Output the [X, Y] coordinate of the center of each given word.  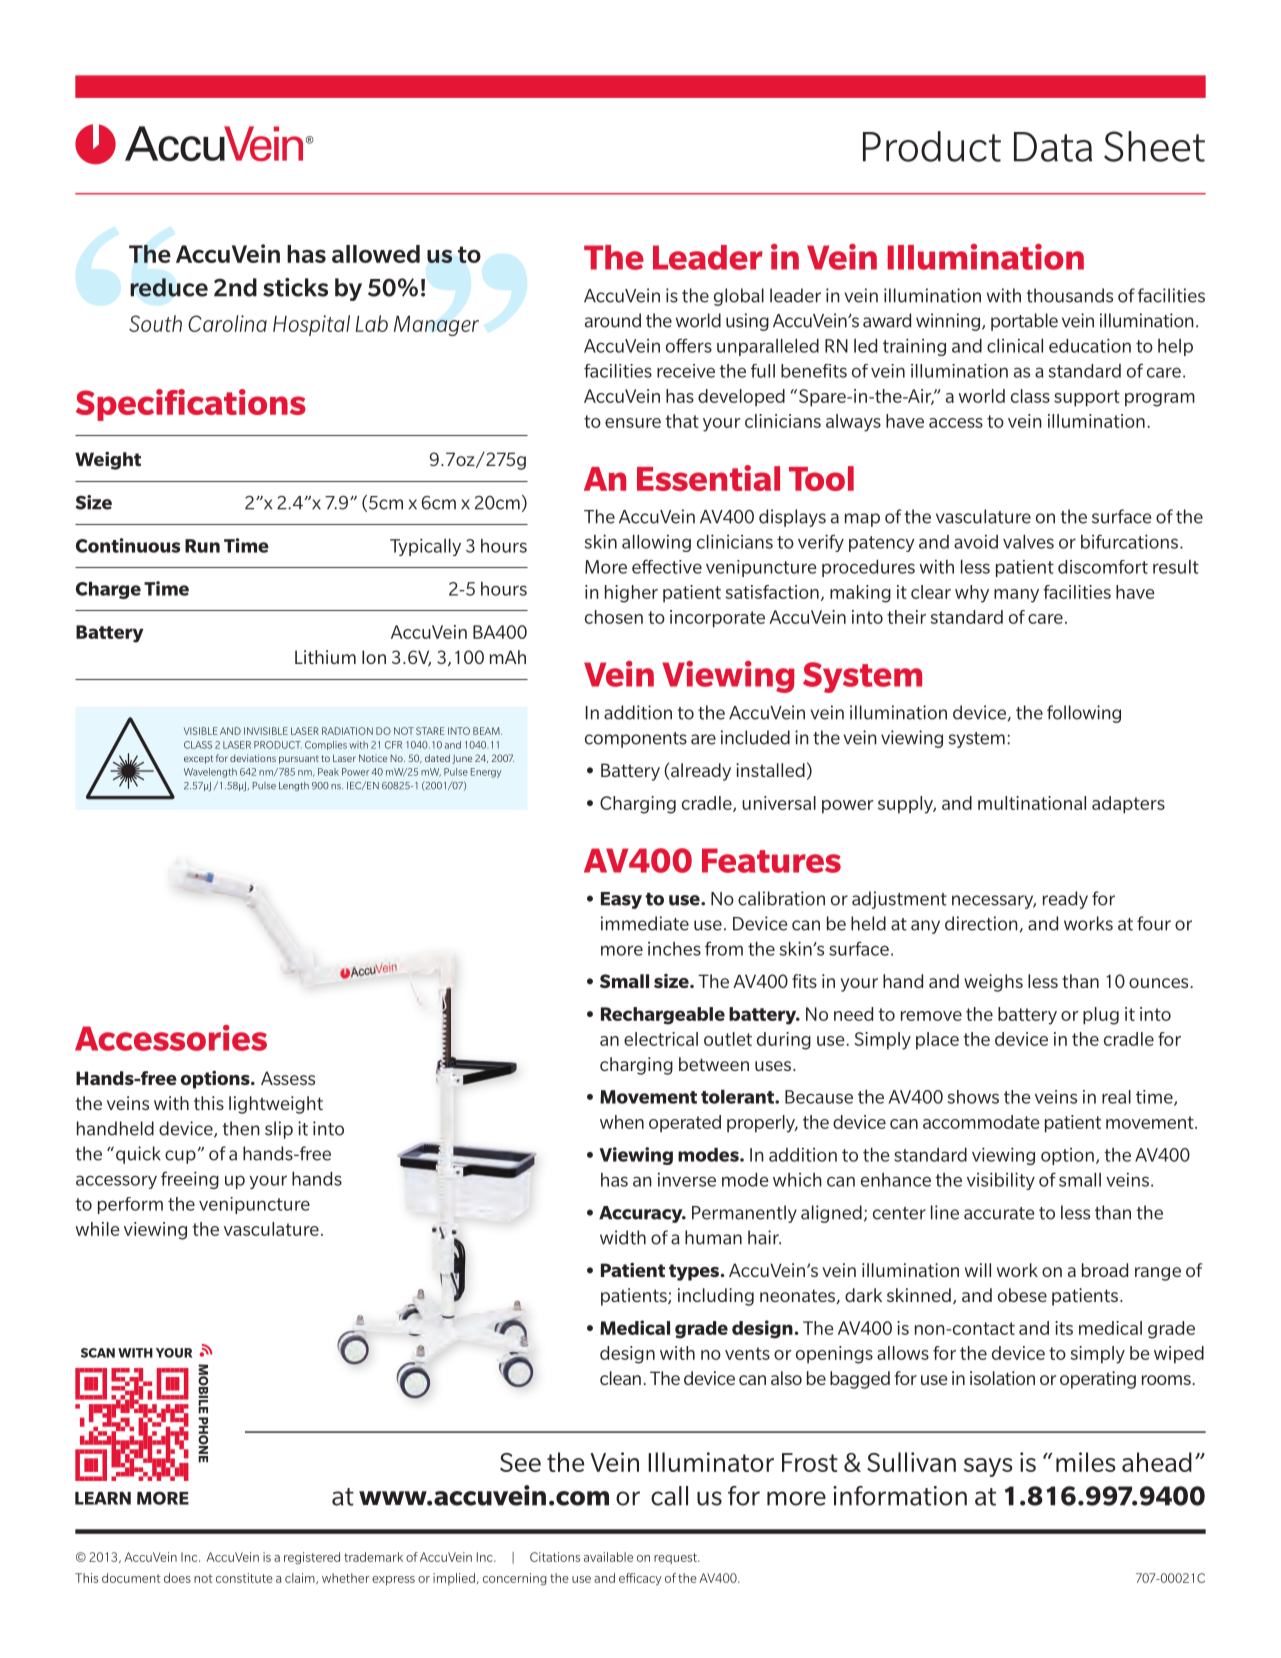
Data [1053, 147]
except [198, 759]
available [608, 1557]
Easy [621, 900]
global [739, 297]
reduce [169, 287]
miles [1085, 1462]
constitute [244, 1578]
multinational [1032, 803]
